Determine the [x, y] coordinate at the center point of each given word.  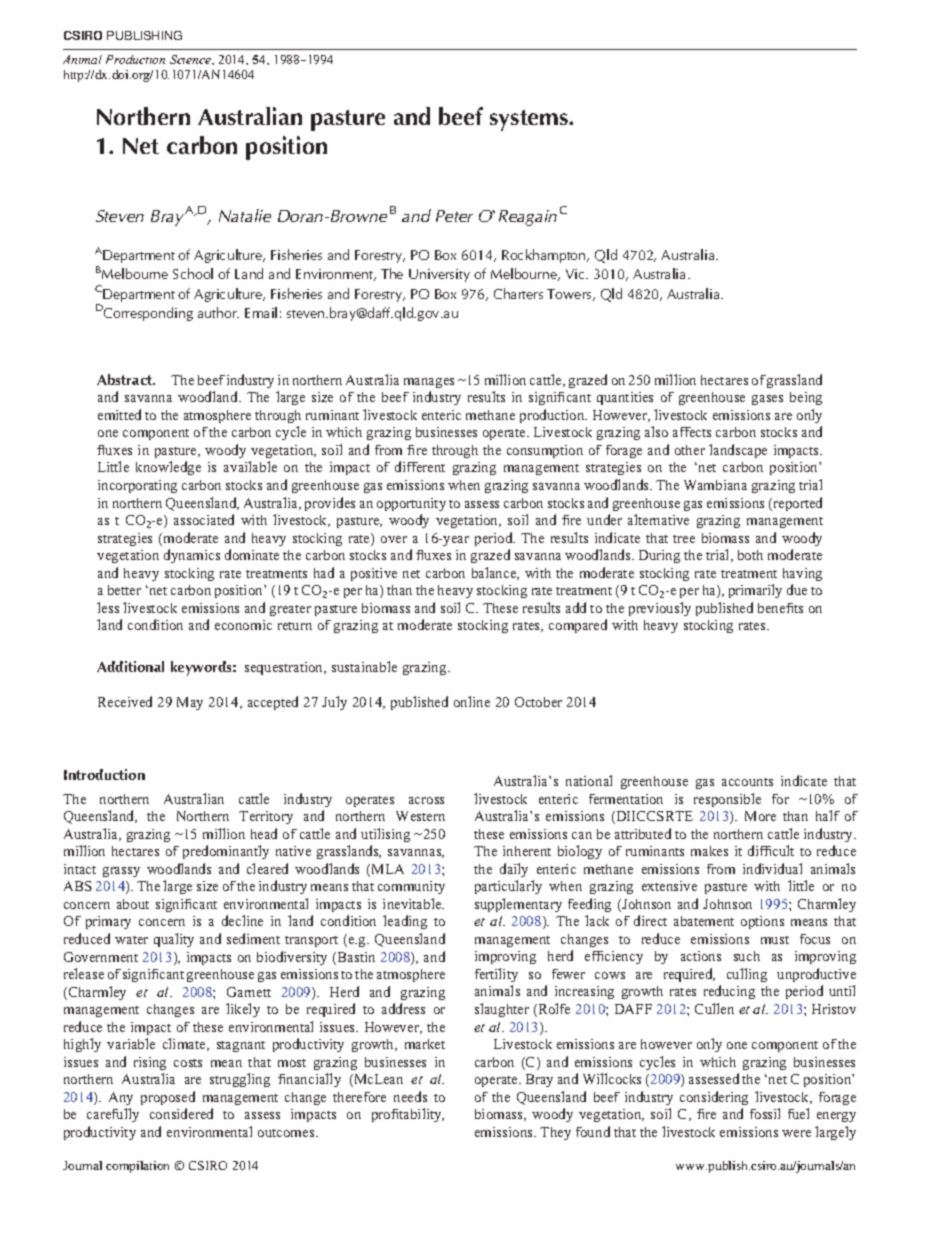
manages [429, 383]
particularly [508, 887]
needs [410, 1096]
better [124, 590]
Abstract [126, 379]
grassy [121, 872]
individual [772, 868]
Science [191, 59]
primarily [755, 591]
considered [181, 1113]
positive [374, 574]
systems [530, 120]
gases [767, 400]
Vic [577, 274]
